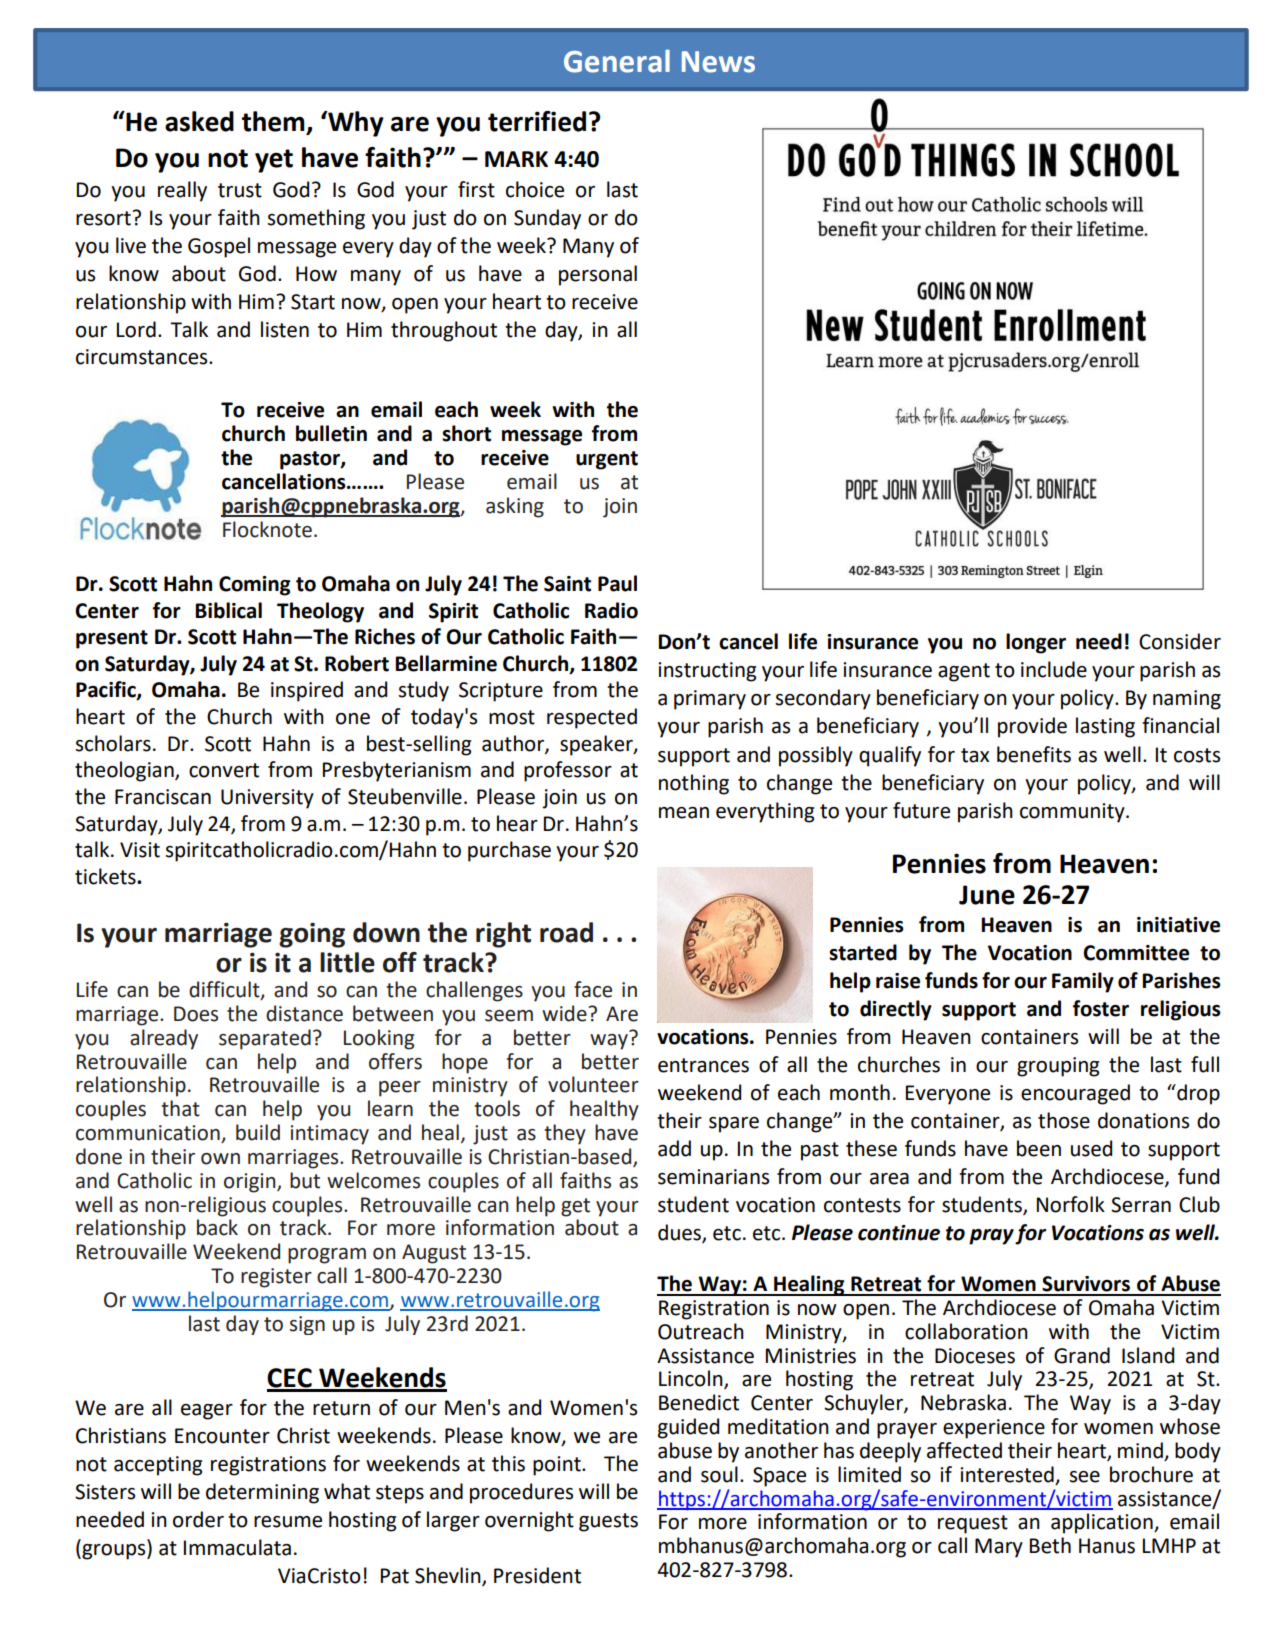 The width and height of the image is (1277, 1652). Describe the element at coordinates (267, 799) in the image. I see `University` at that location.
